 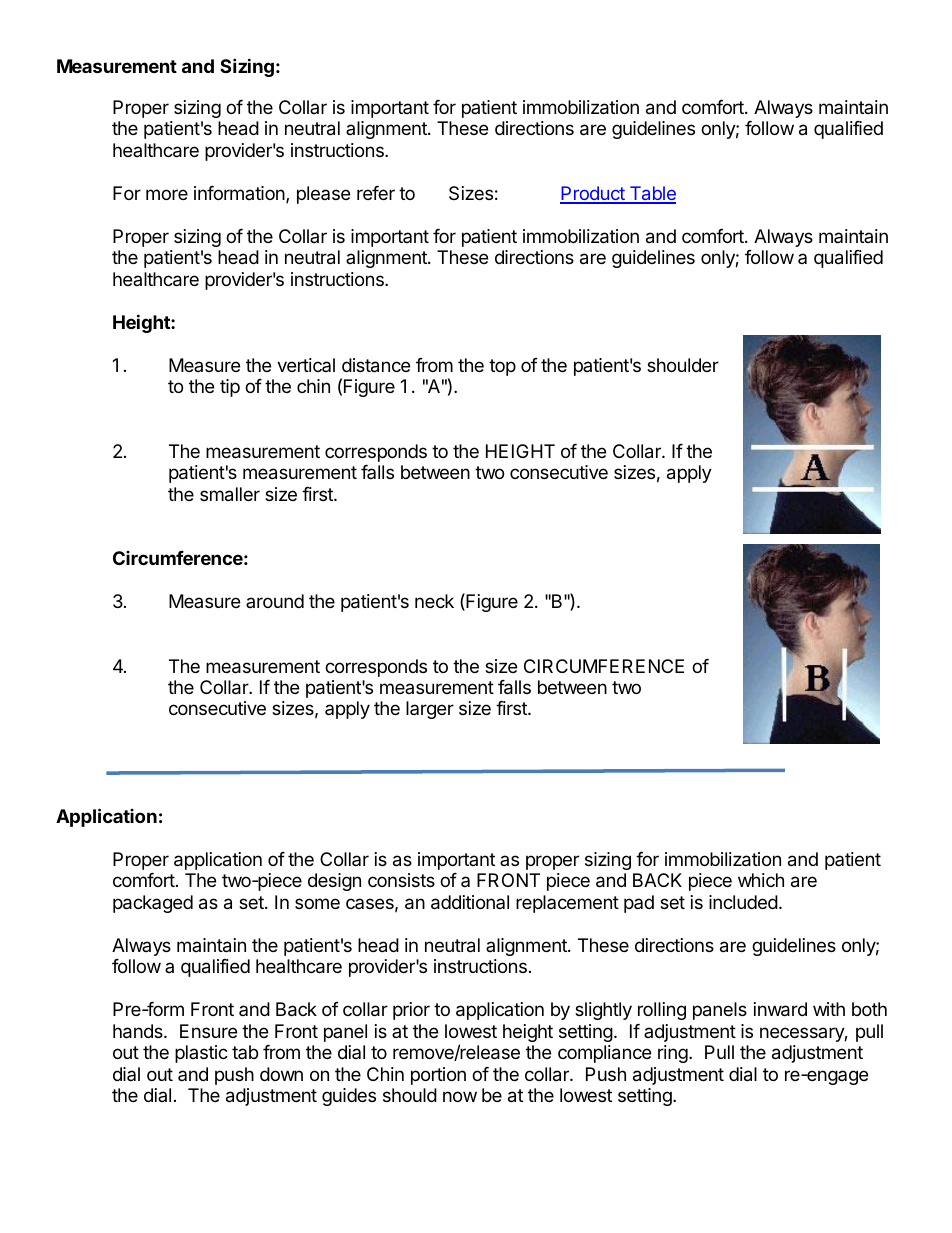 What do you see at coordinates (230, 494) in the screenshot?
I see `smaller` at bounding box center [230, 494].
